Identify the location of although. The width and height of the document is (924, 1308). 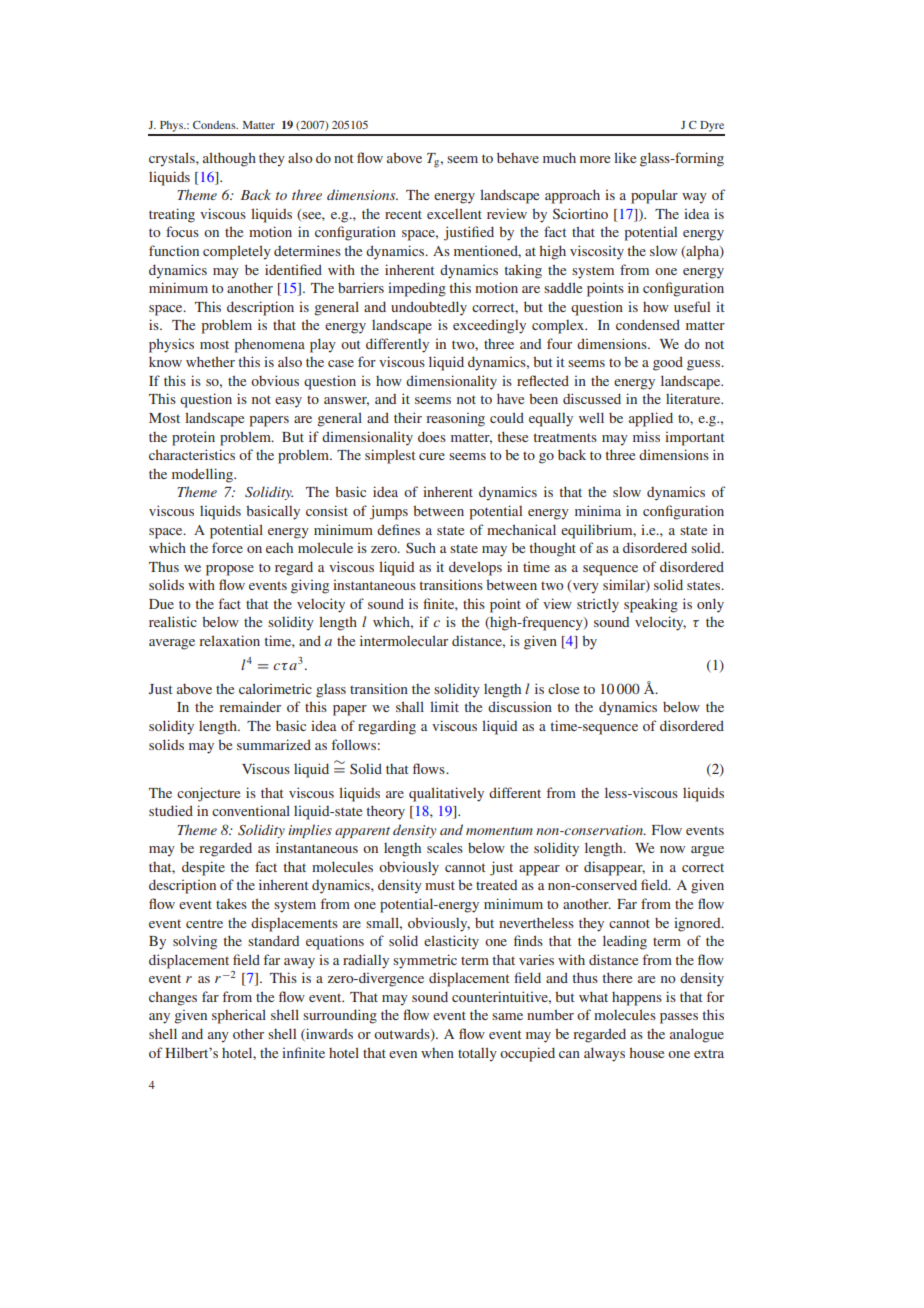
(229, 159).
